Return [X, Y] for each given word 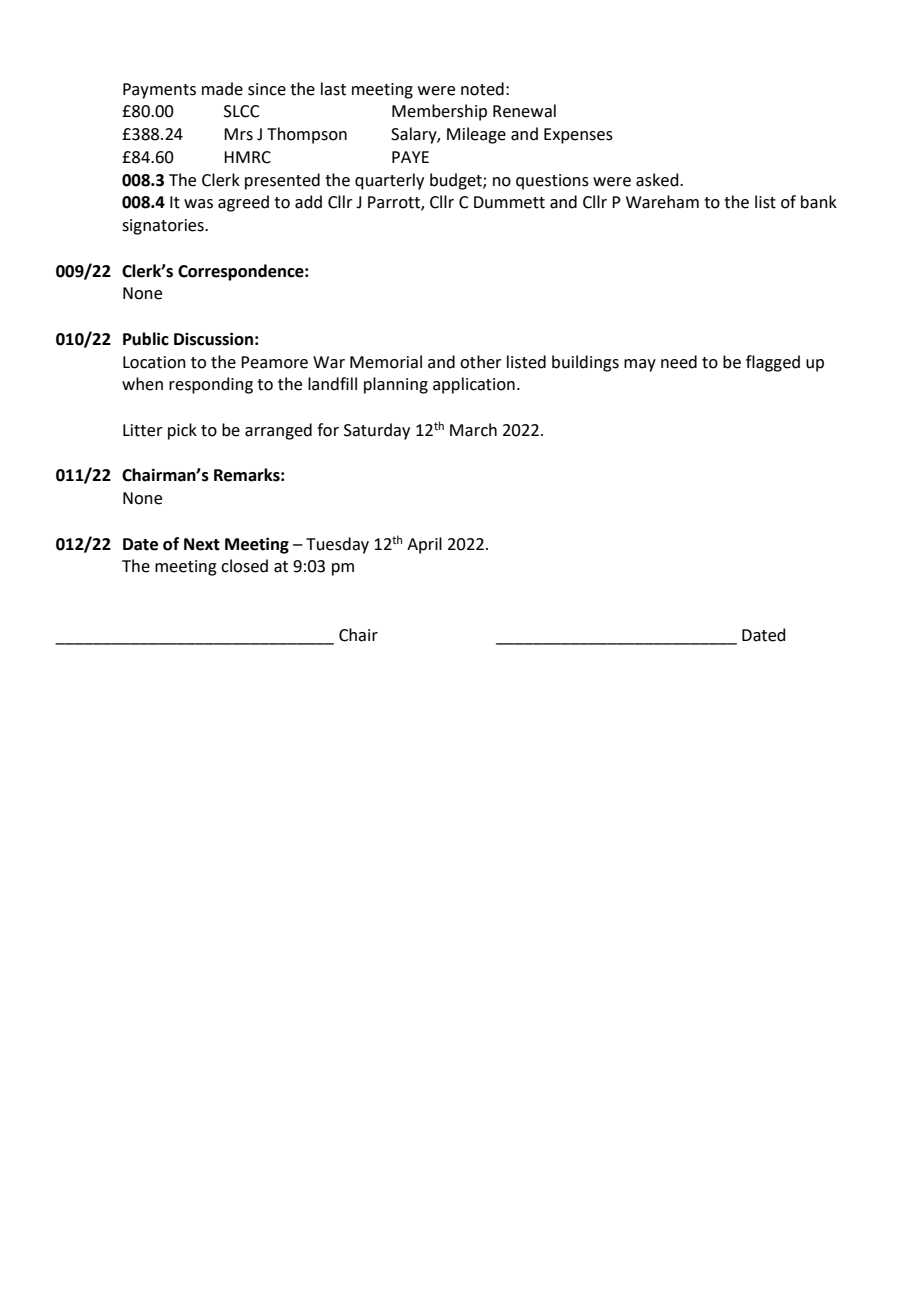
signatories [164, 227]
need [679, 362]
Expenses [578, 136]
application [474, 385]
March [473, 430]
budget [457, 181]
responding [211, 385]
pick [182, 431]
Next [202, 544]
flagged [773, 363]
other [481, 362]
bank [819, 202]
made [222, 89]
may [640, 365]
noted [482, 89]
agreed [243, 203]
